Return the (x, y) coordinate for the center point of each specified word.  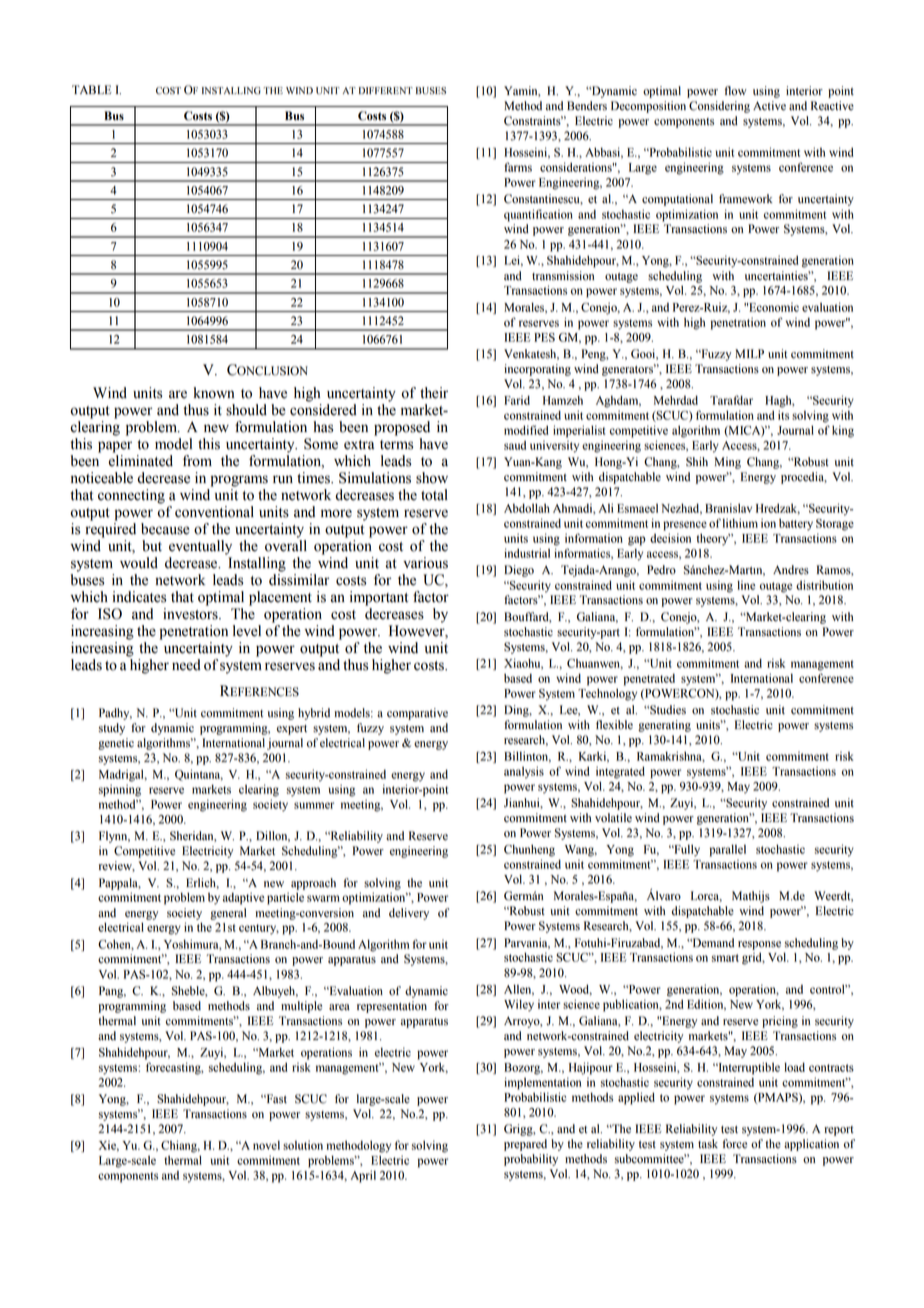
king (843, 431)
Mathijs (751, 897)
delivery (409, 914)
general (228, 914)
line (746, 585)
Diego (519, 571)
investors (191, 614)
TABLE (92, 89)
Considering (719, 107)
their (434, 393)
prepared (525, 1145)
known (214, 393)
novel (266, 1145)
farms (518, 167)
